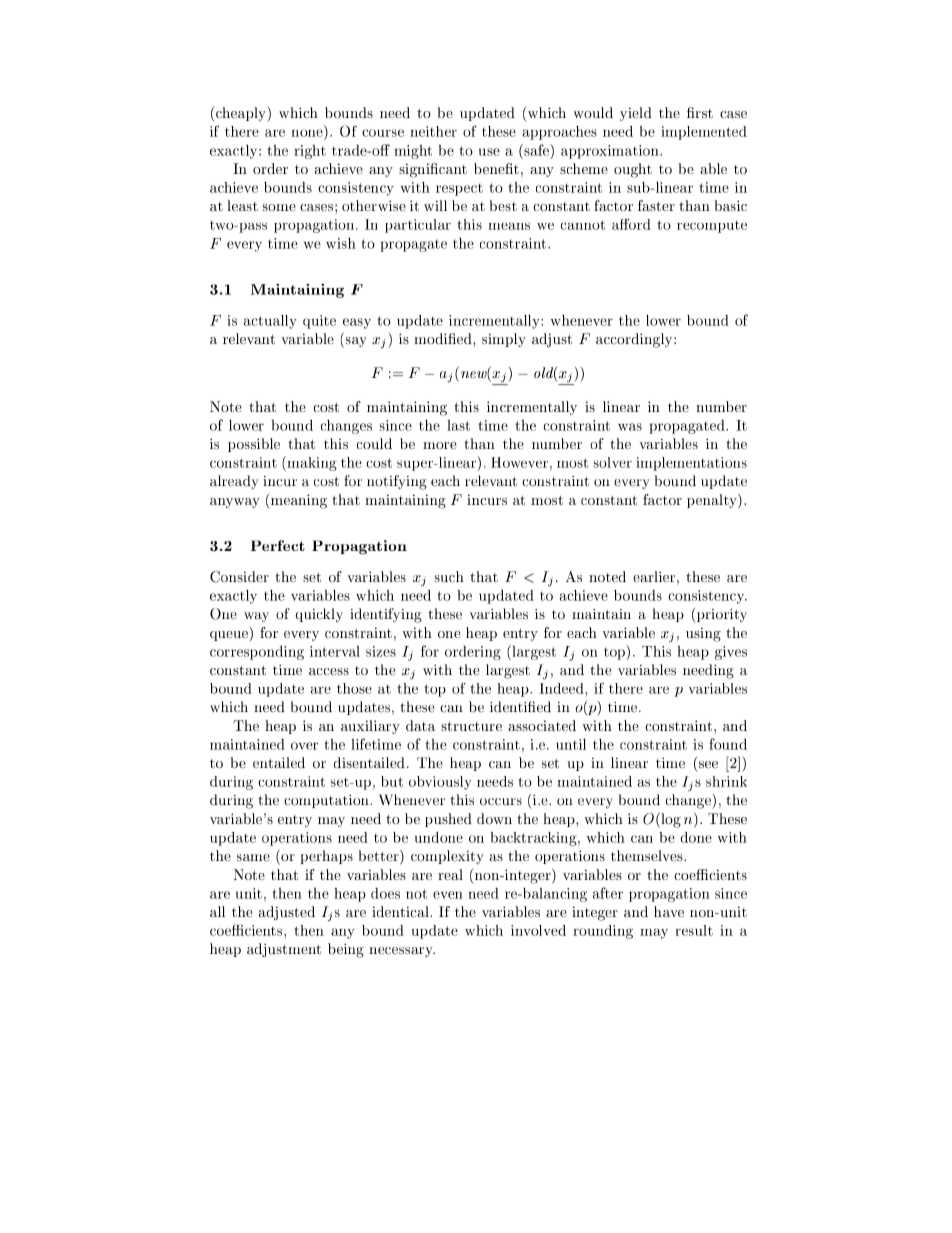 This screenshot has width=952, height=1233. What do you see at coordinates (448, 895) in the screenshot?
I see `even` at bounding box center [448, 895].
